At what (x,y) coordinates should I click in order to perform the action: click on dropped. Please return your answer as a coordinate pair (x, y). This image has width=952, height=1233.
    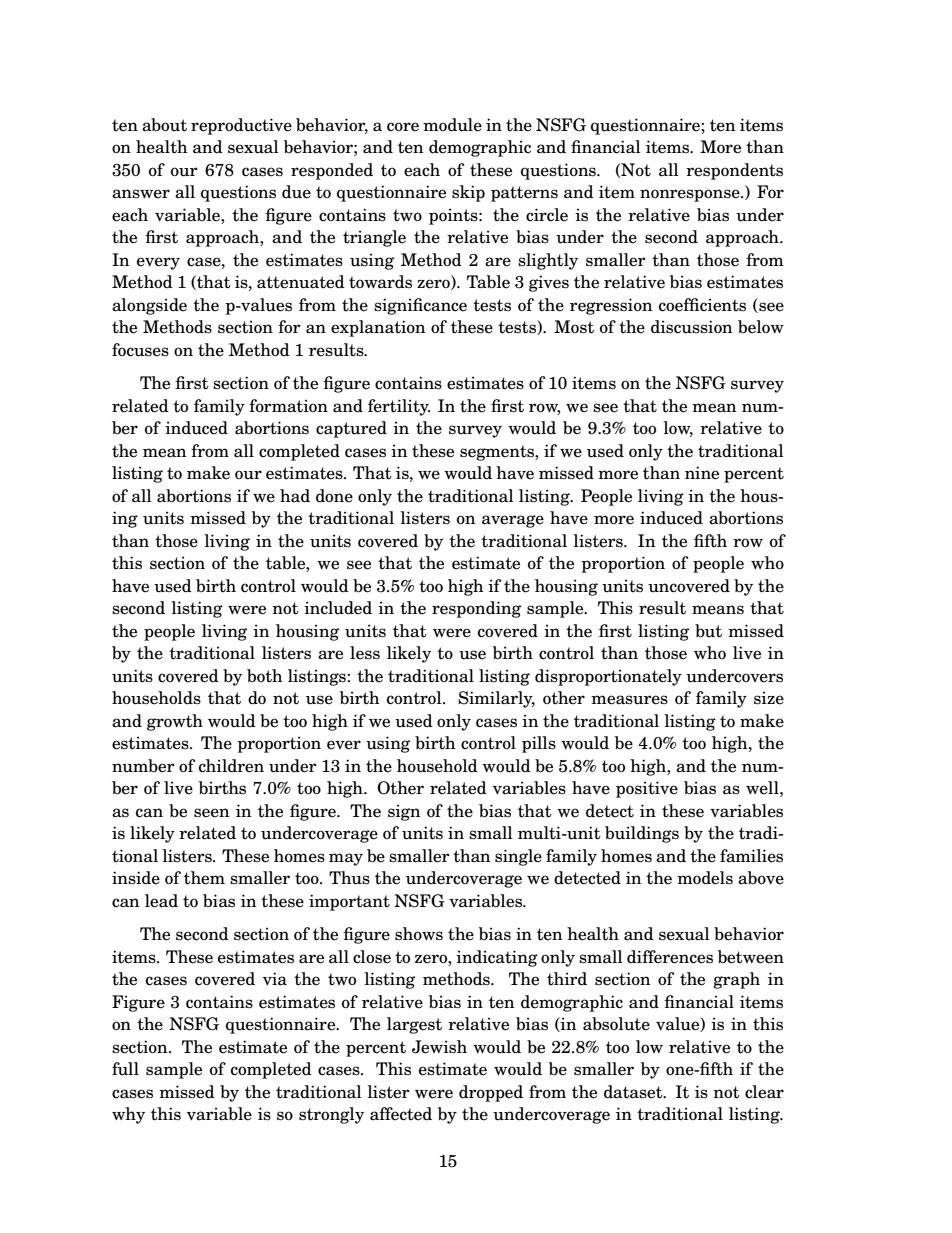
    Looking at the image, I should click on (491, 1093).
